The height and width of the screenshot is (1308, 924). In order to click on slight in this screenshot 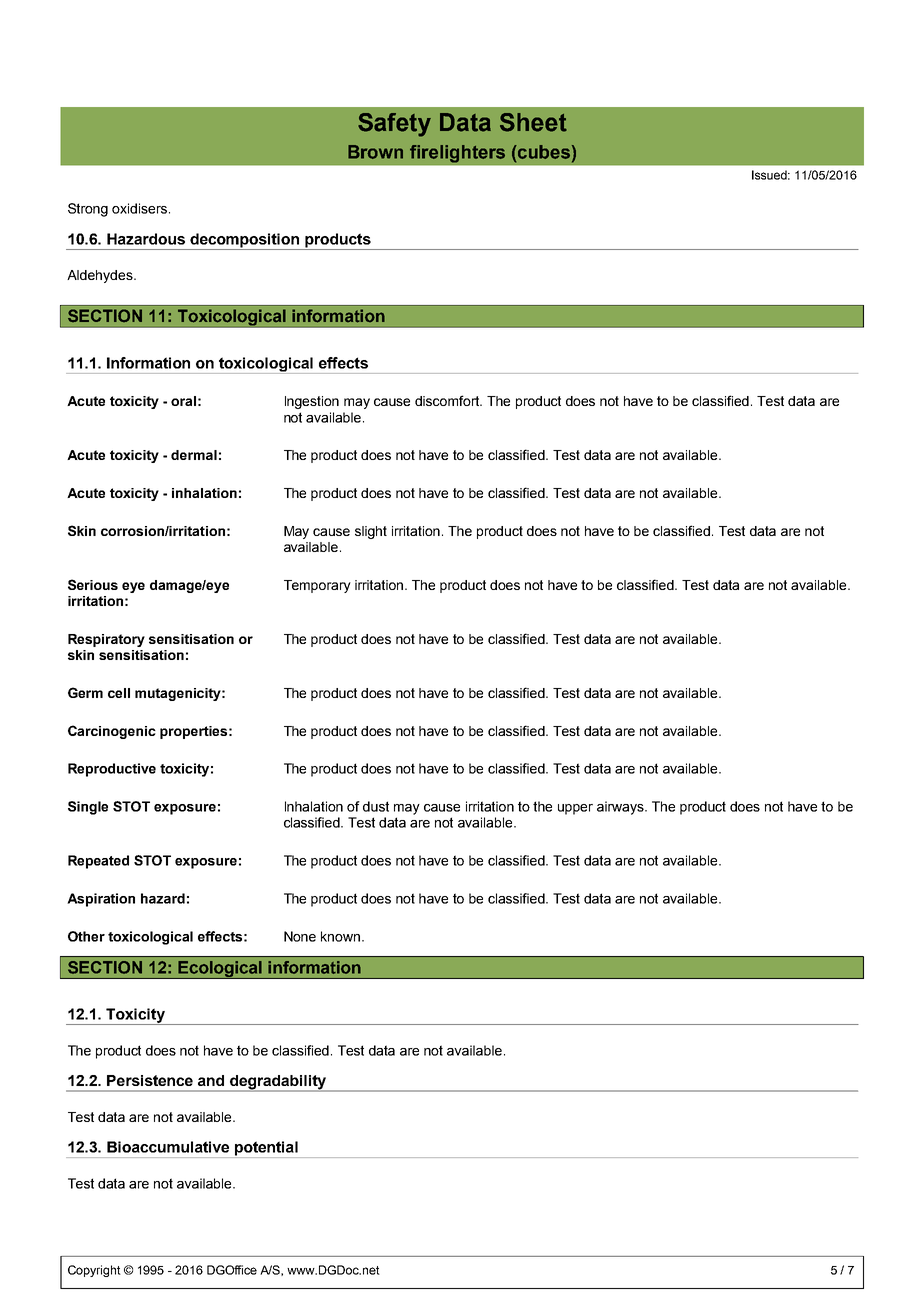, I will do `click(371, 532)`.
